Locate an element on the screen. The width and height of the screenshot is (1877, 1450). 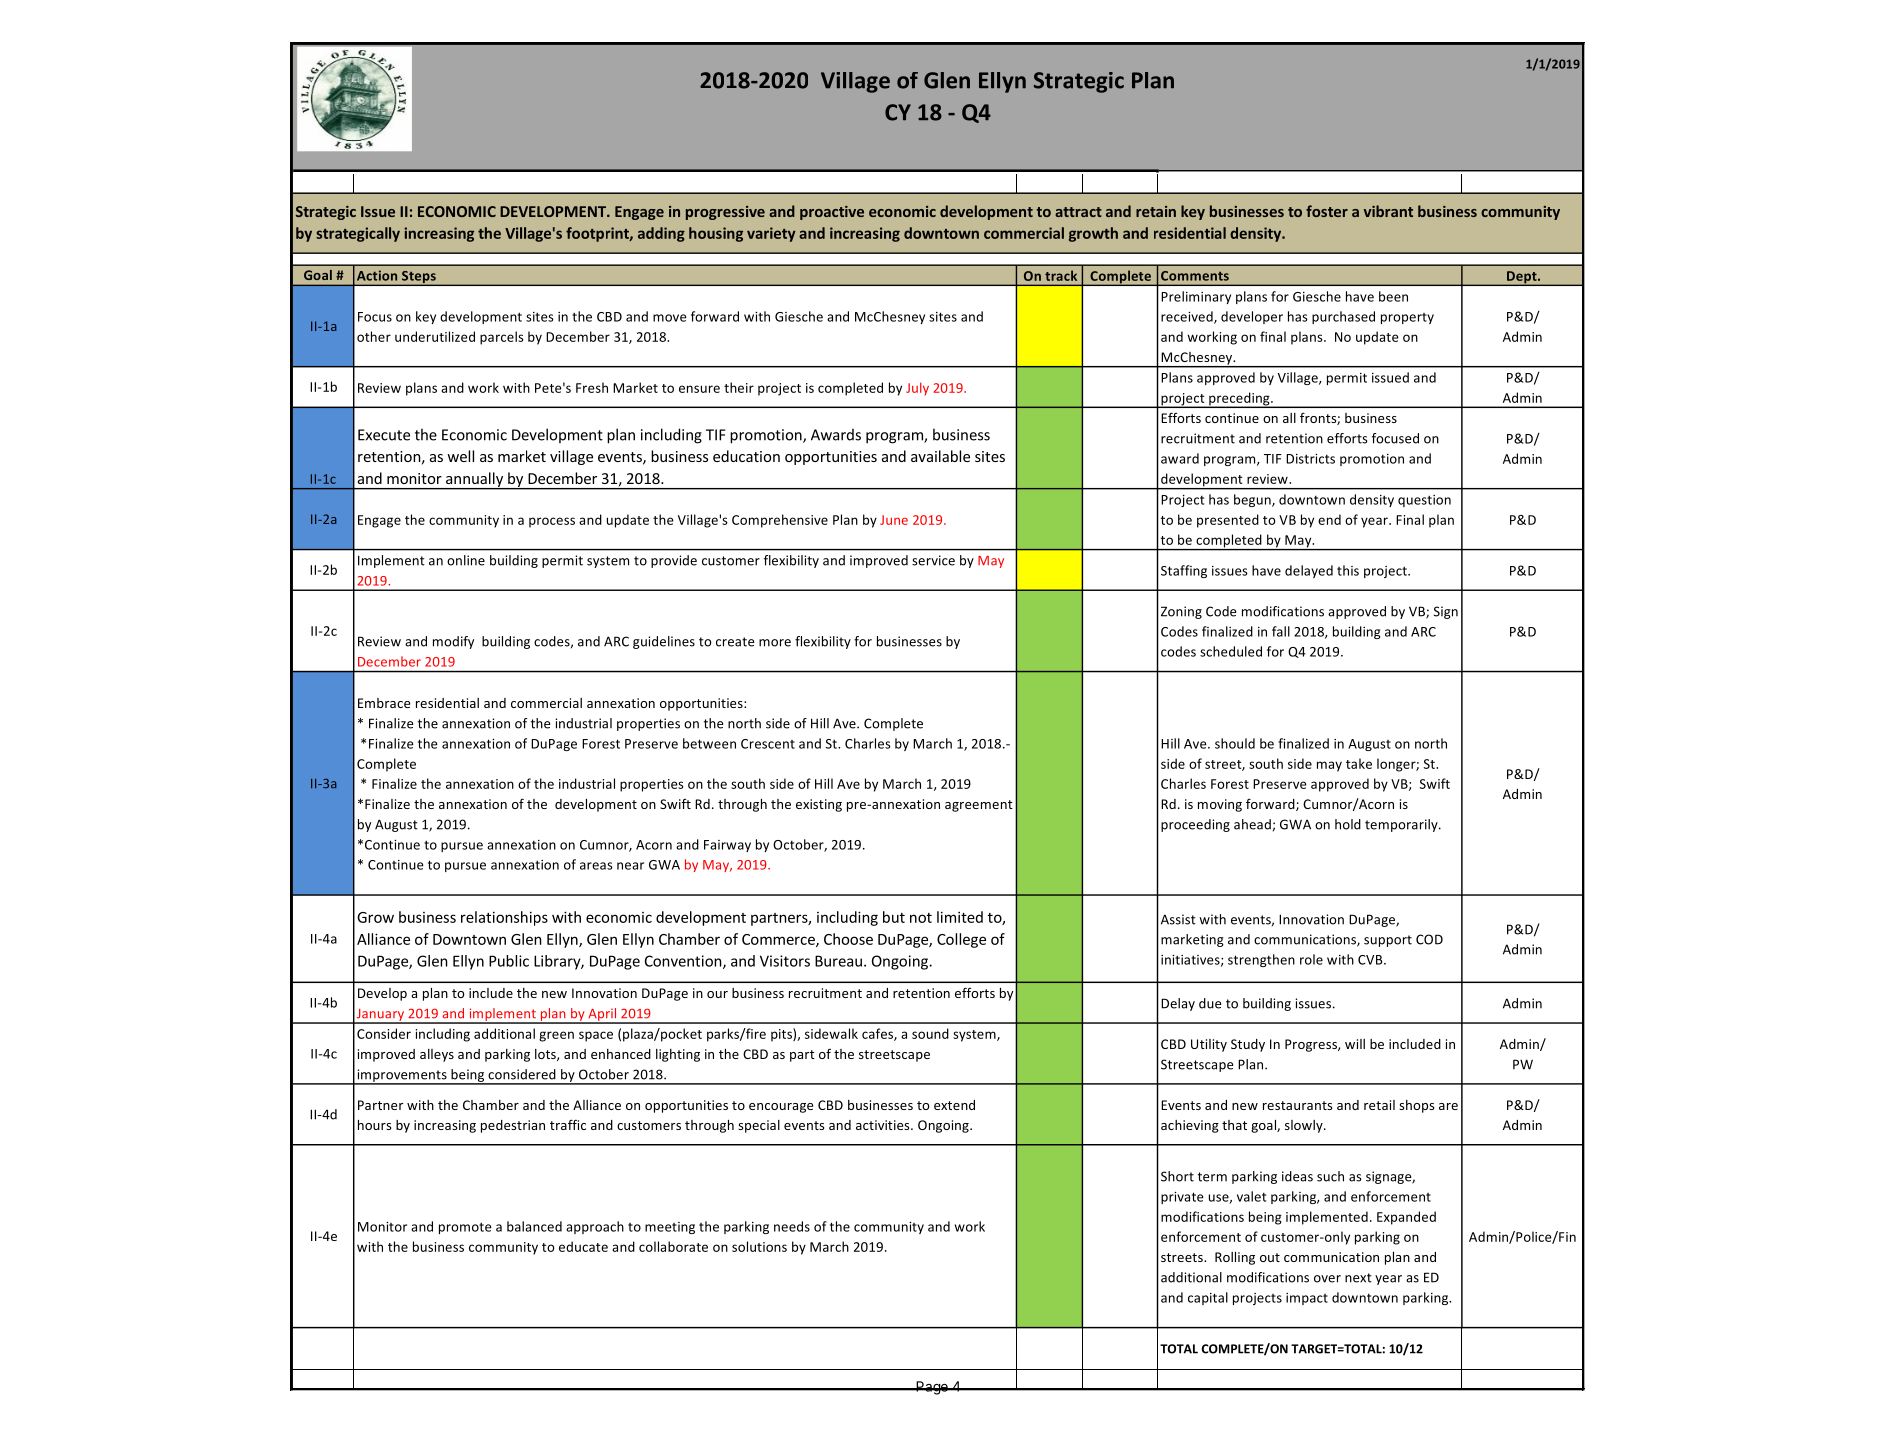
proactive is located at coordinates (832, 213).
